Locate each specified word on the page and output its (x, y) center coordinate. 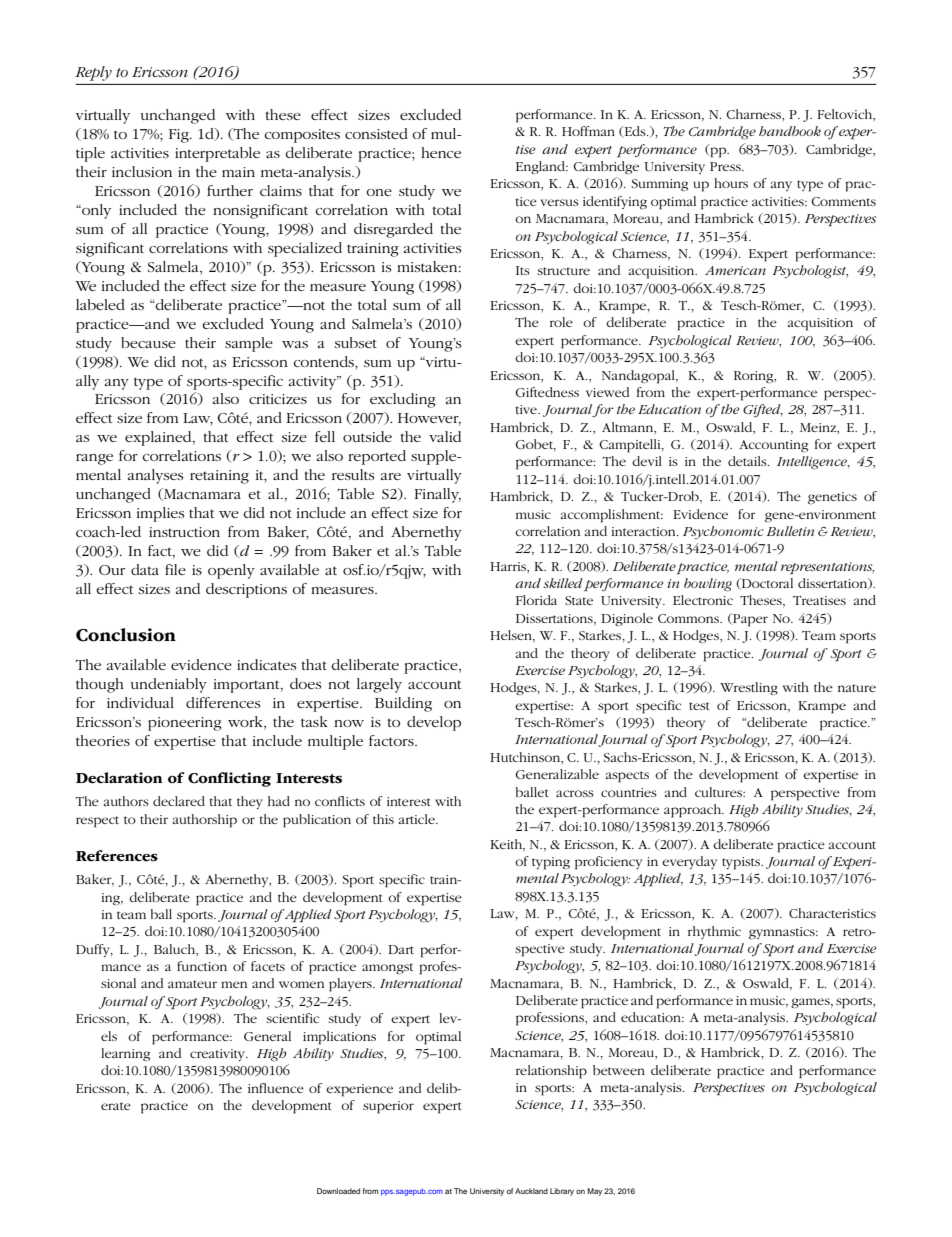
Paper (749, 620)
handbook (790, 131)
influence (276, 1088)
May (594, 1192)
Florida (536, 600)
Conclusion (126, 635)
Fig (180, 136)
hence (441, 152)
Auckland (531, 1191)
